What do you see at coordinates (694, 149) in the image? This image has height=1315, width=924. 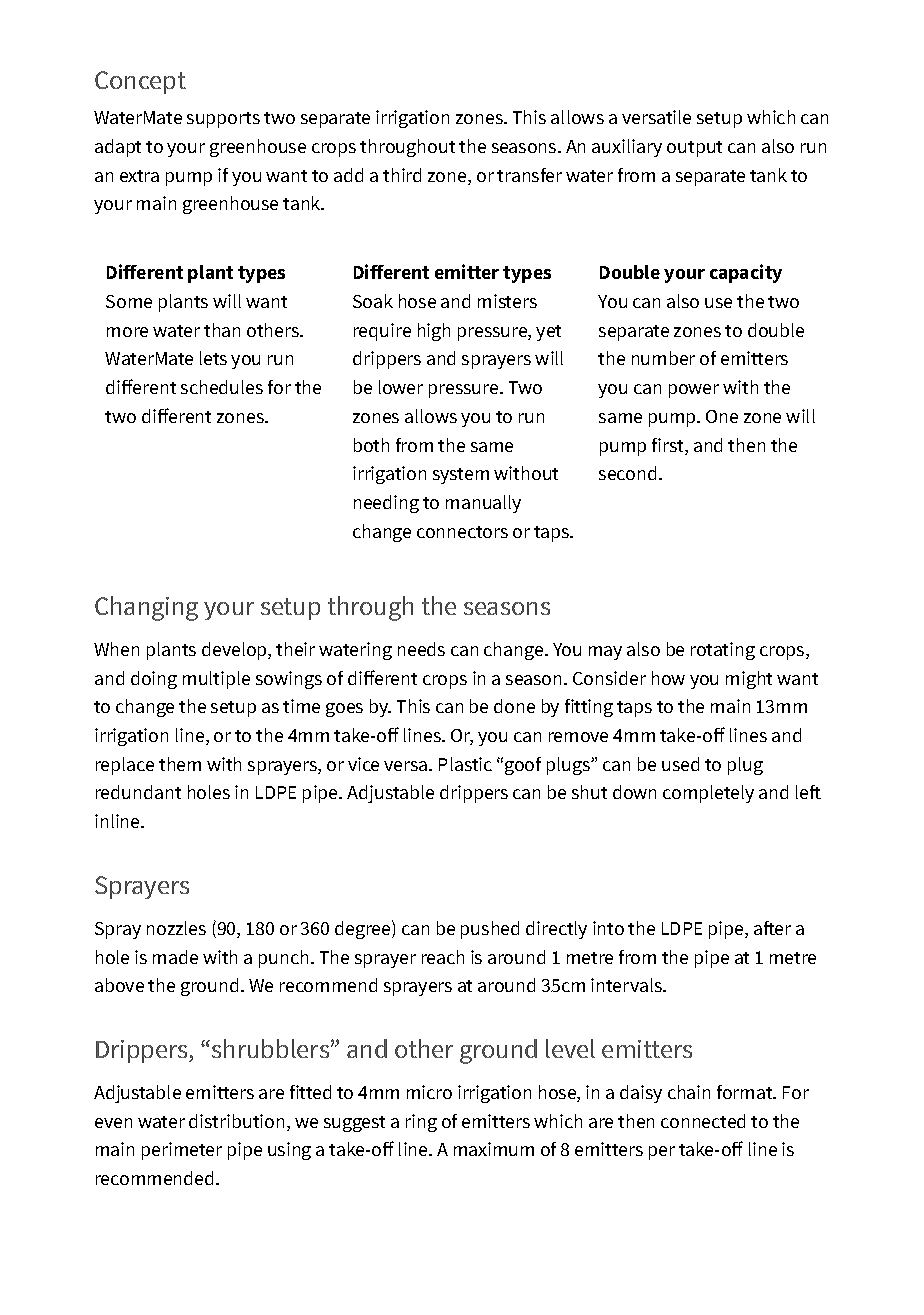 I see `output` at bounding box center [694, 149].
